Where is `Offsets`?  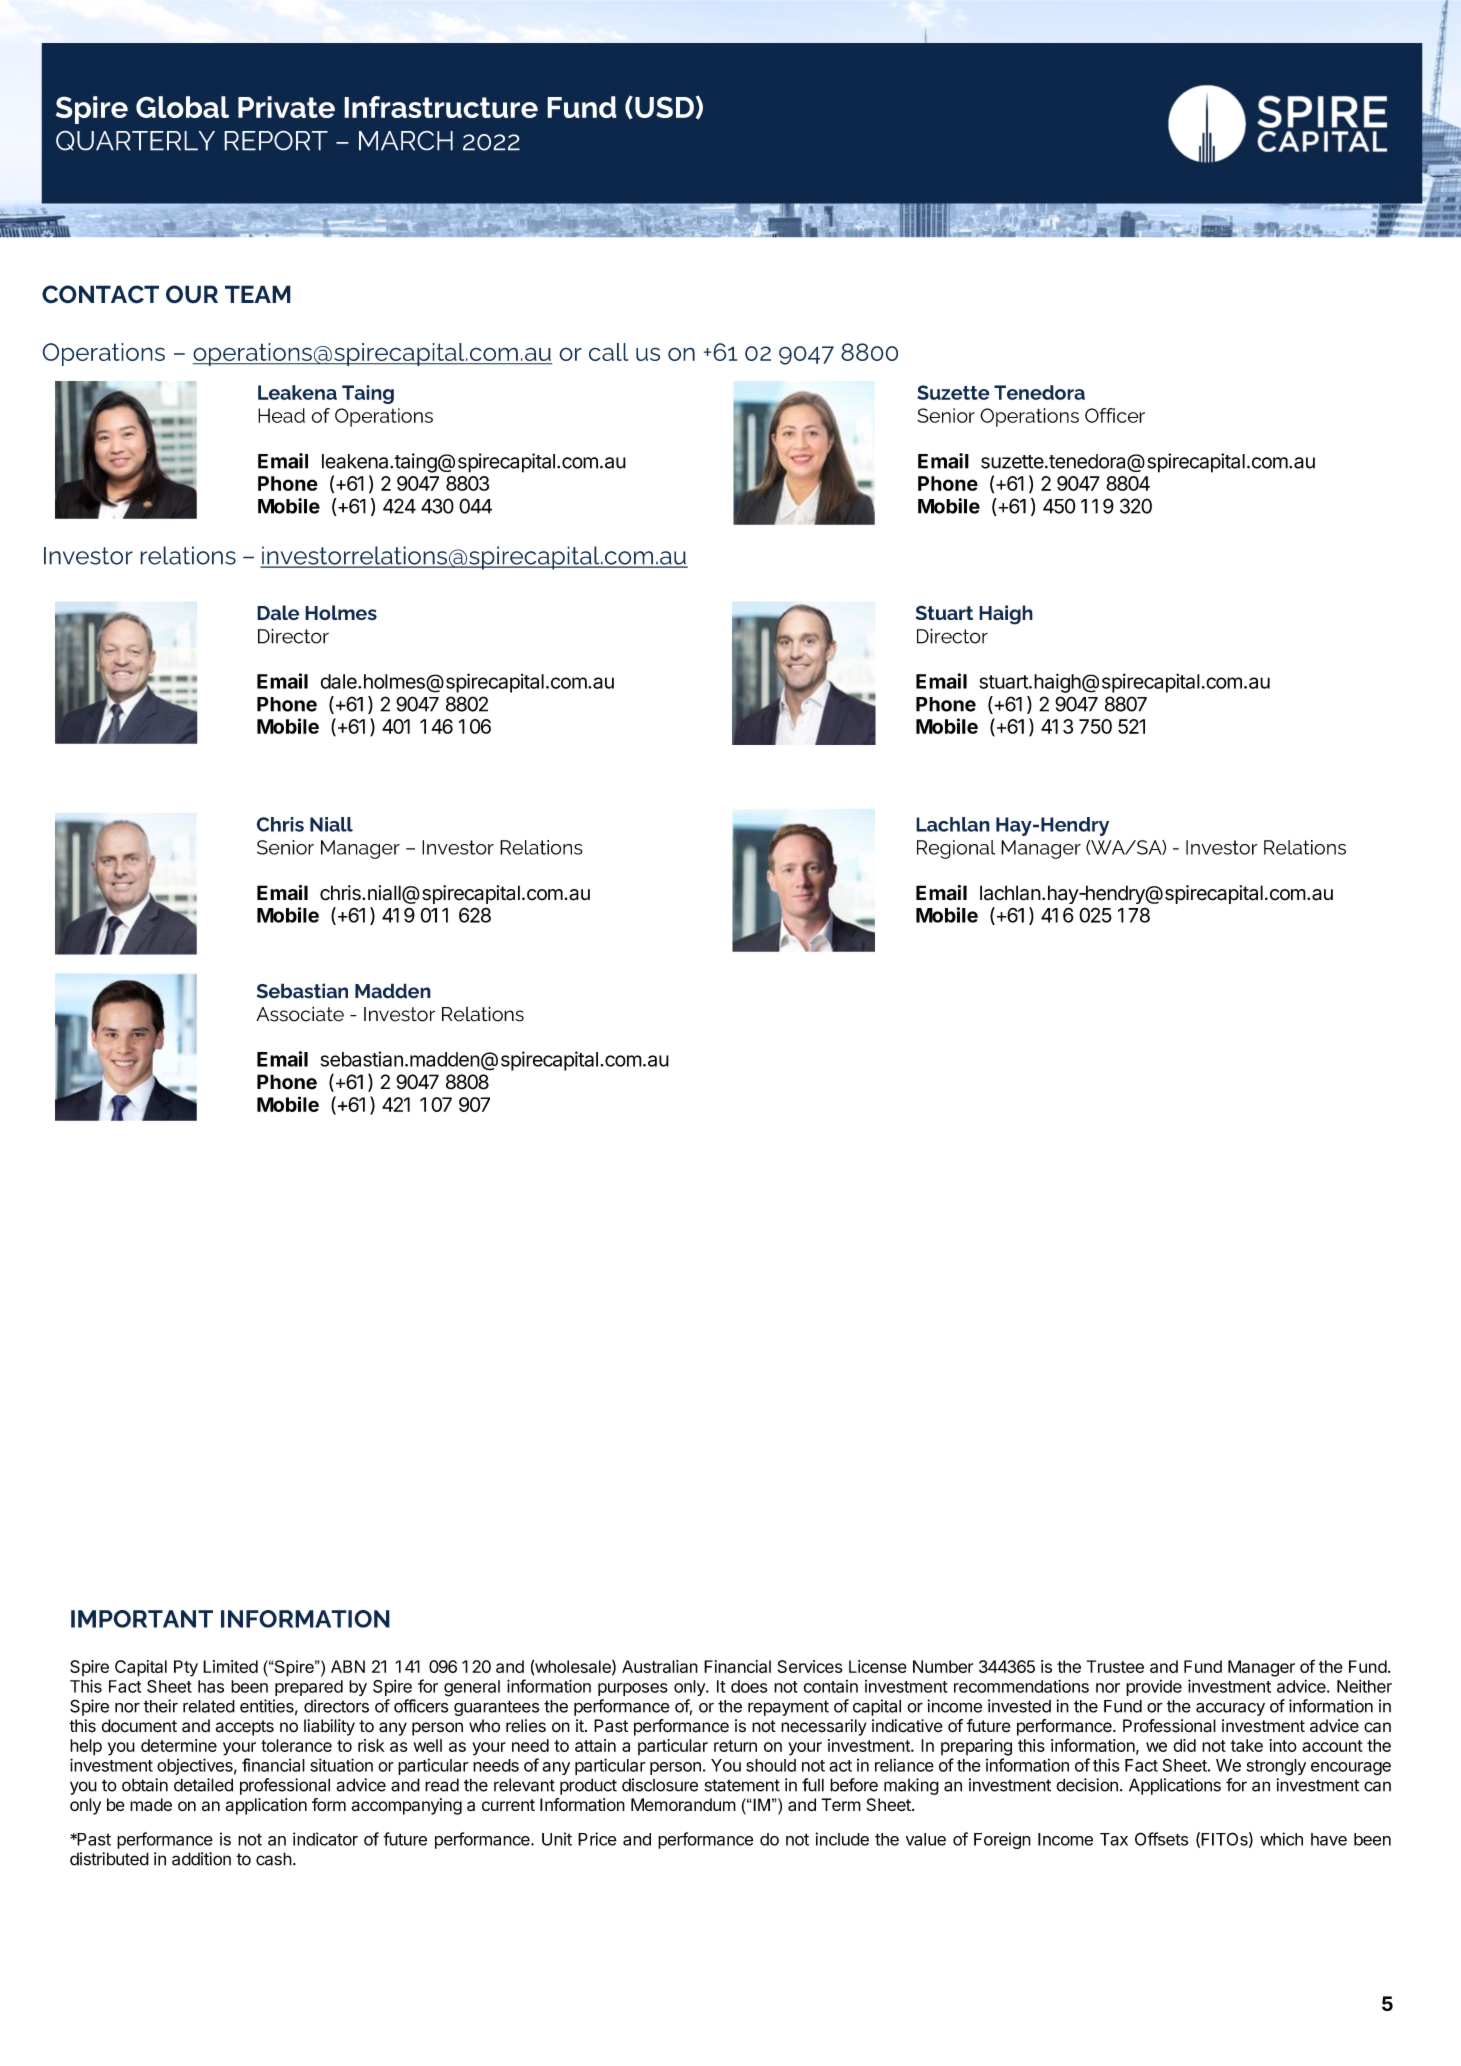
Offsets is located at coordinates (1161, 1839).
